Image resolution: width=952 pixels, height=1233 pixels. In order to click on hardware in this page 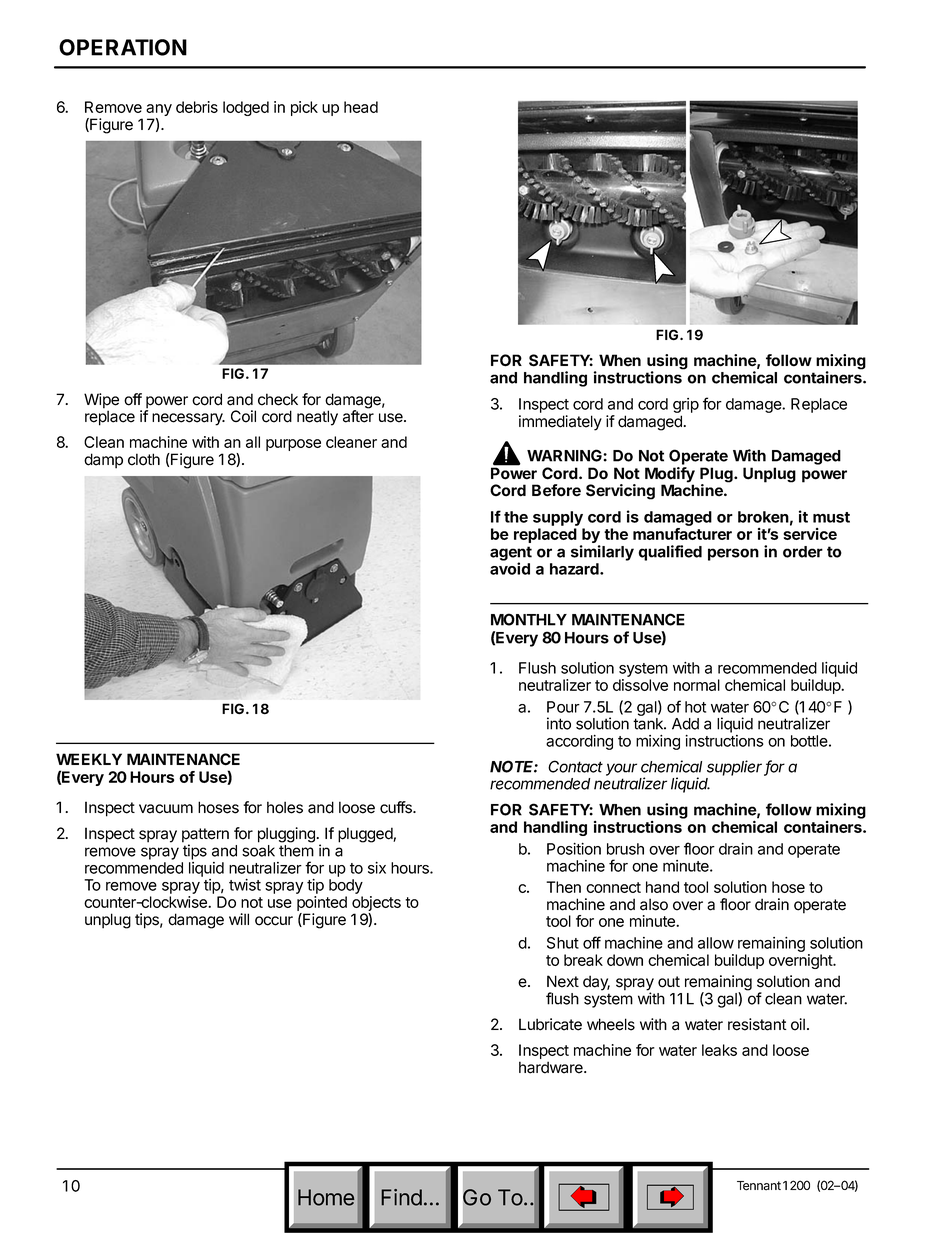, I will do `click(552, 1067)`.
